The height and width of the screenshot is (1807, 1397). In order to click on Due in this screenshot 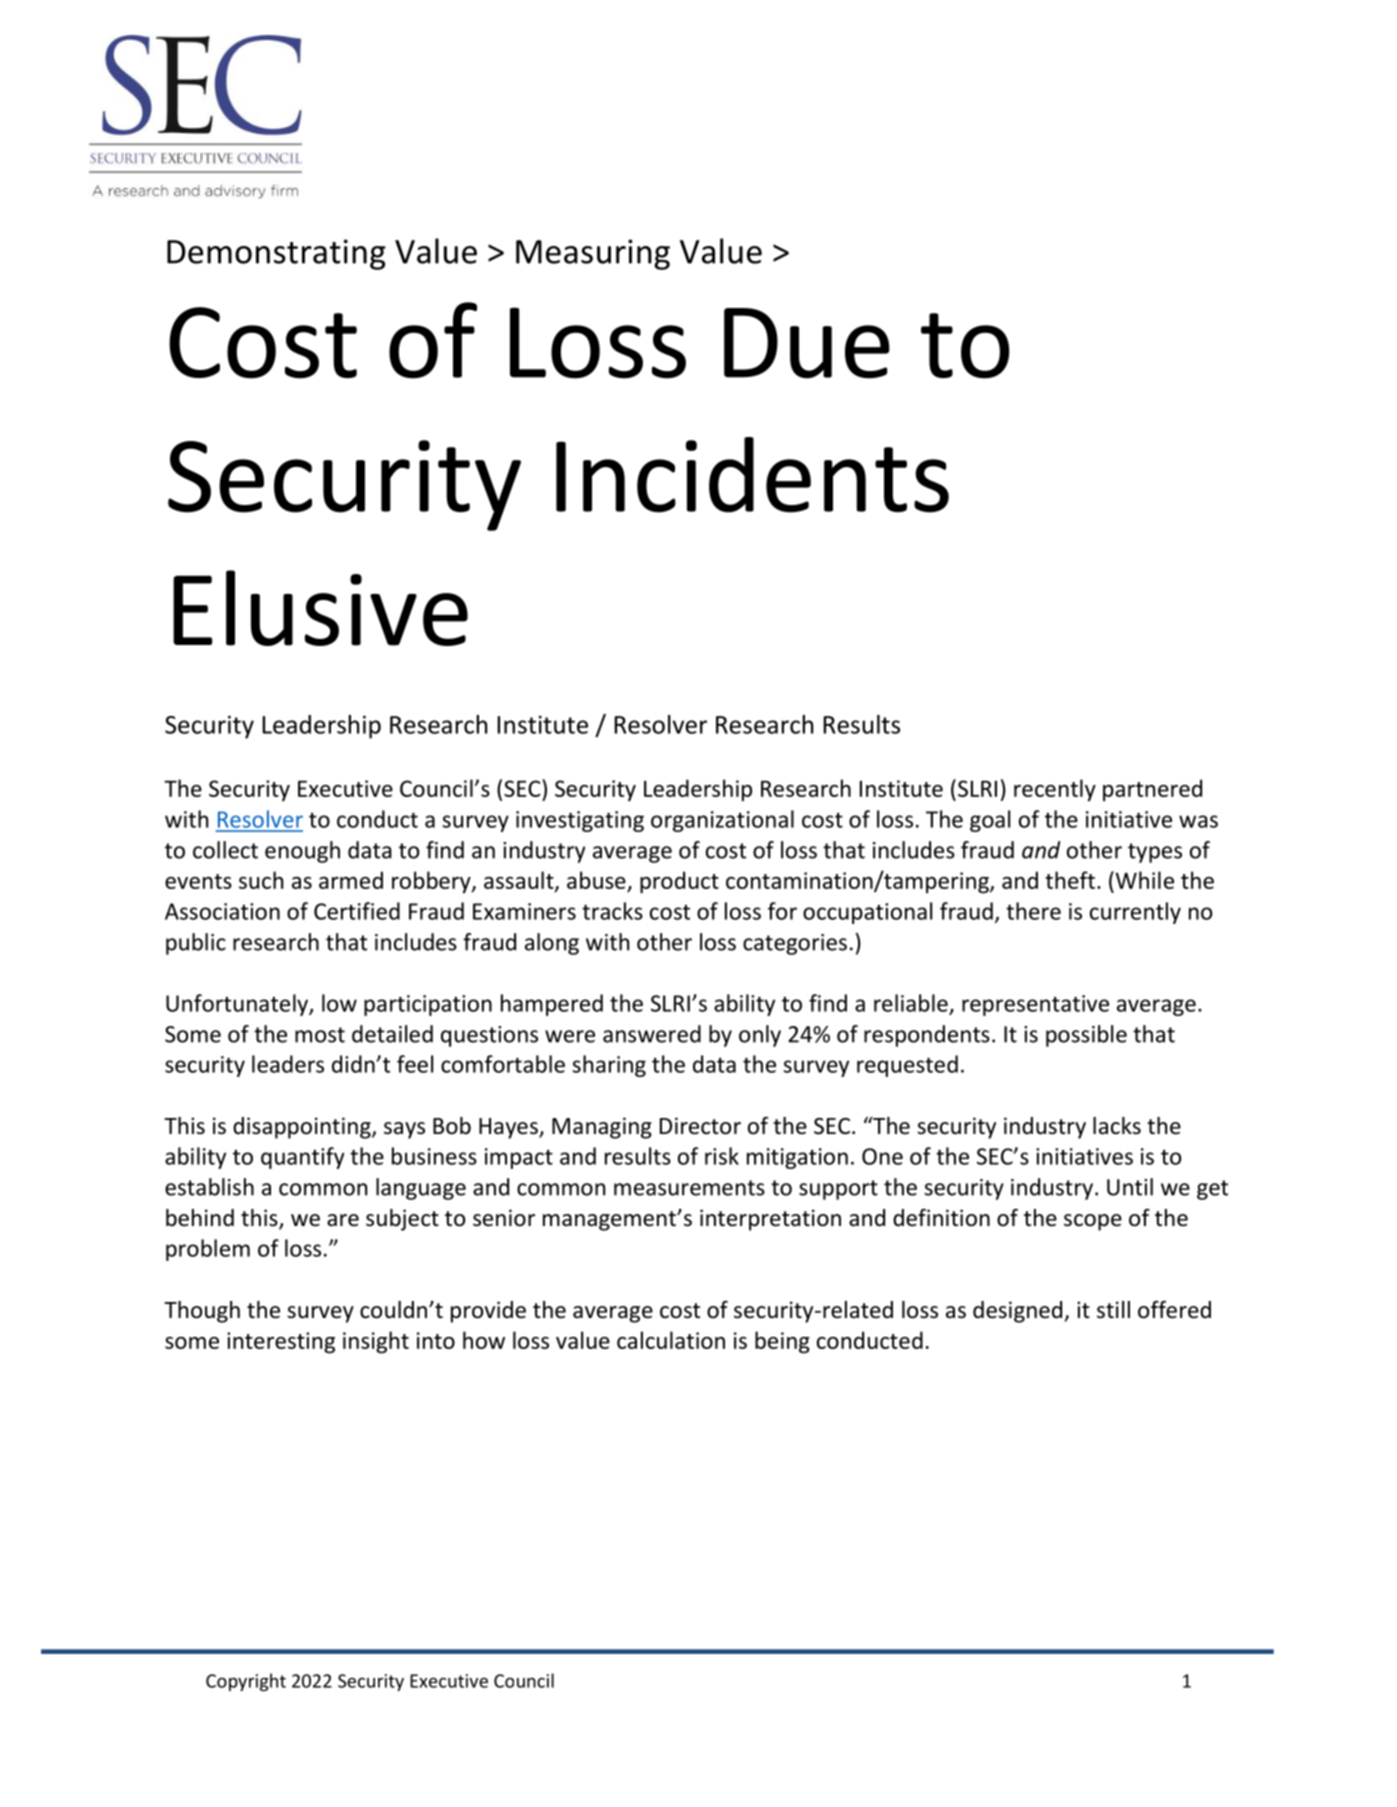, I will do `click(807, 343)`.
